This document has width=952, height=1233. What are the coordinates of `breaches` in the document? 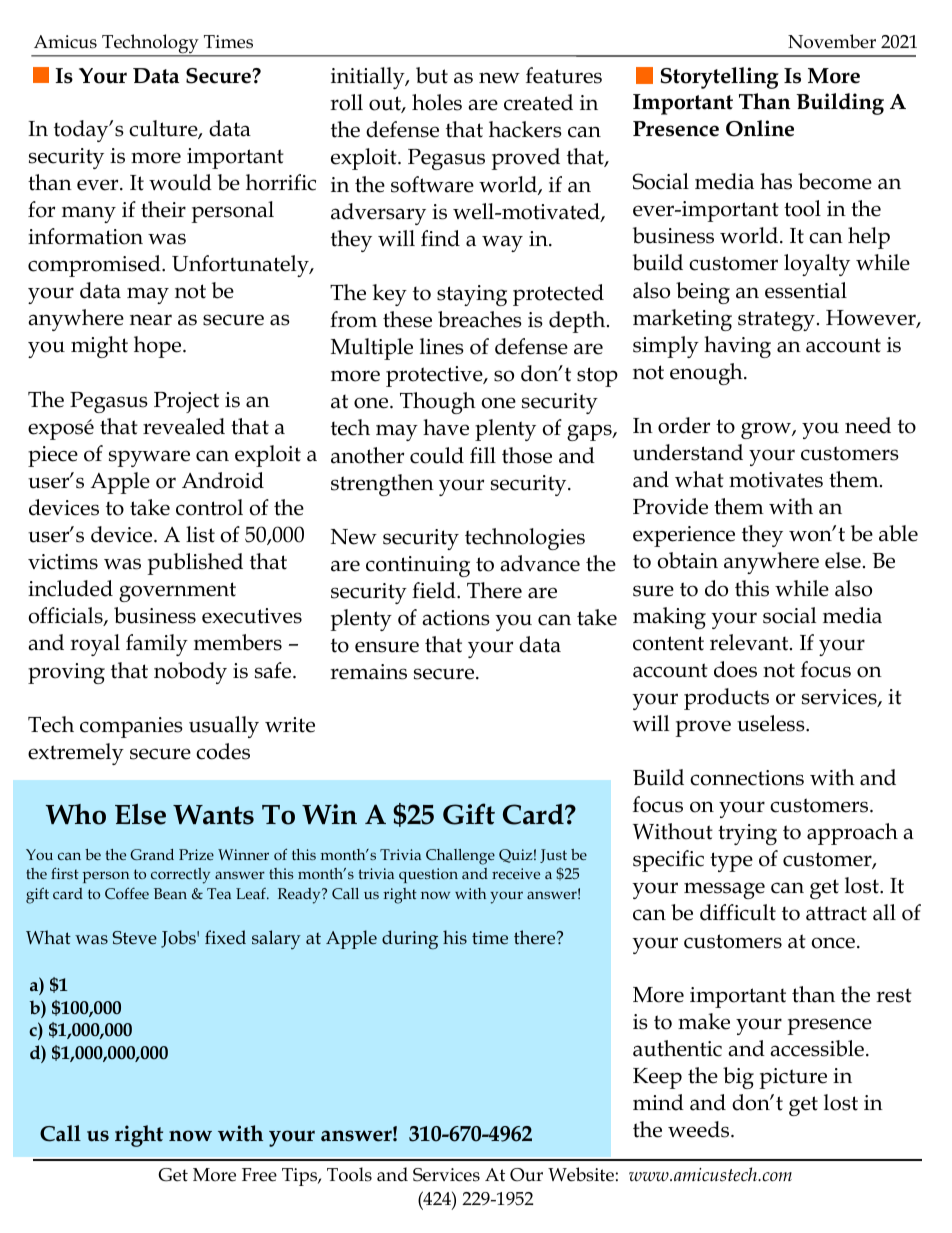 It's located at (480, 319).
